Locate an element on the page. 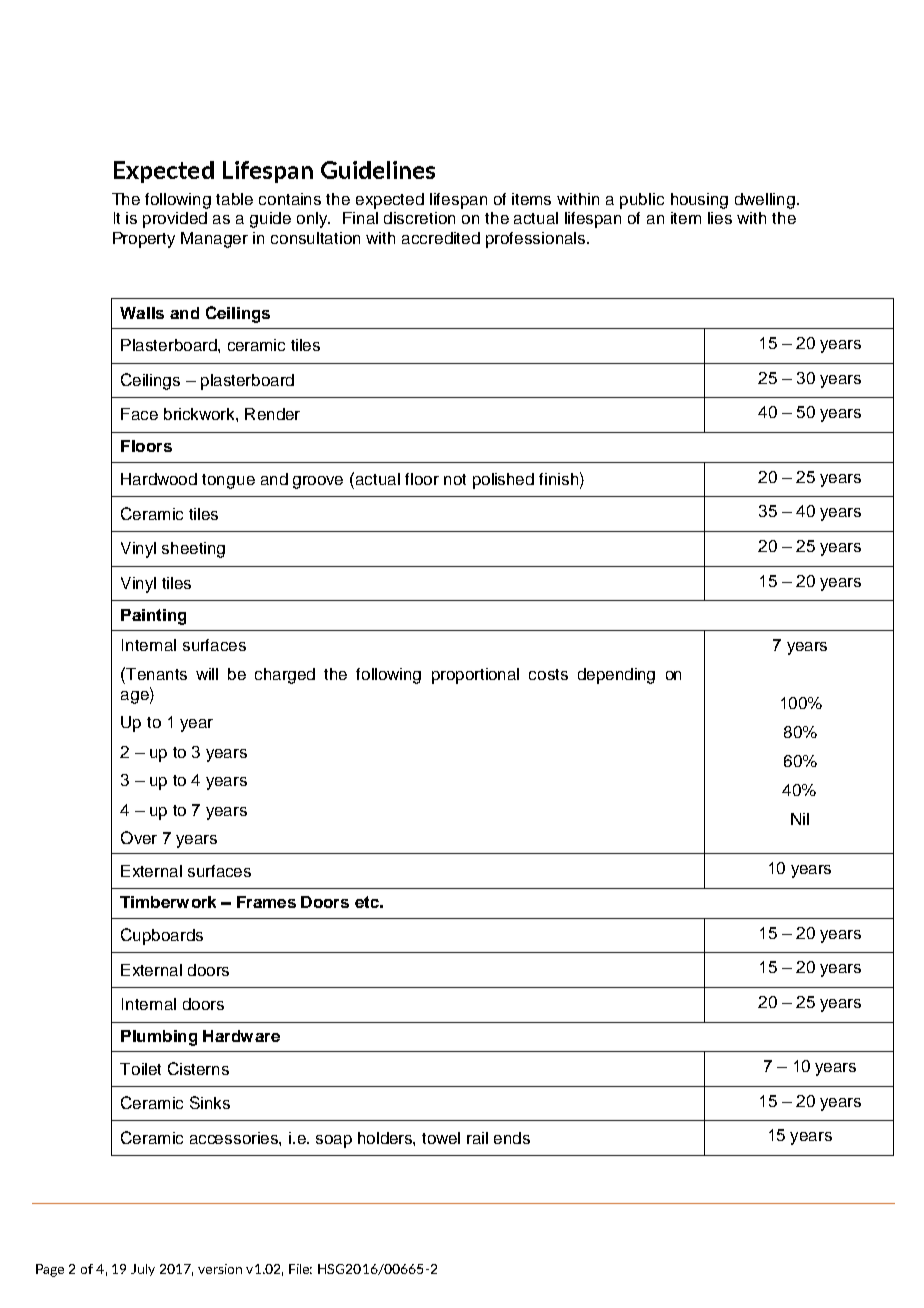 The width and height of the image is (924, 1308). accredited is located at coordinates (441, 238).
